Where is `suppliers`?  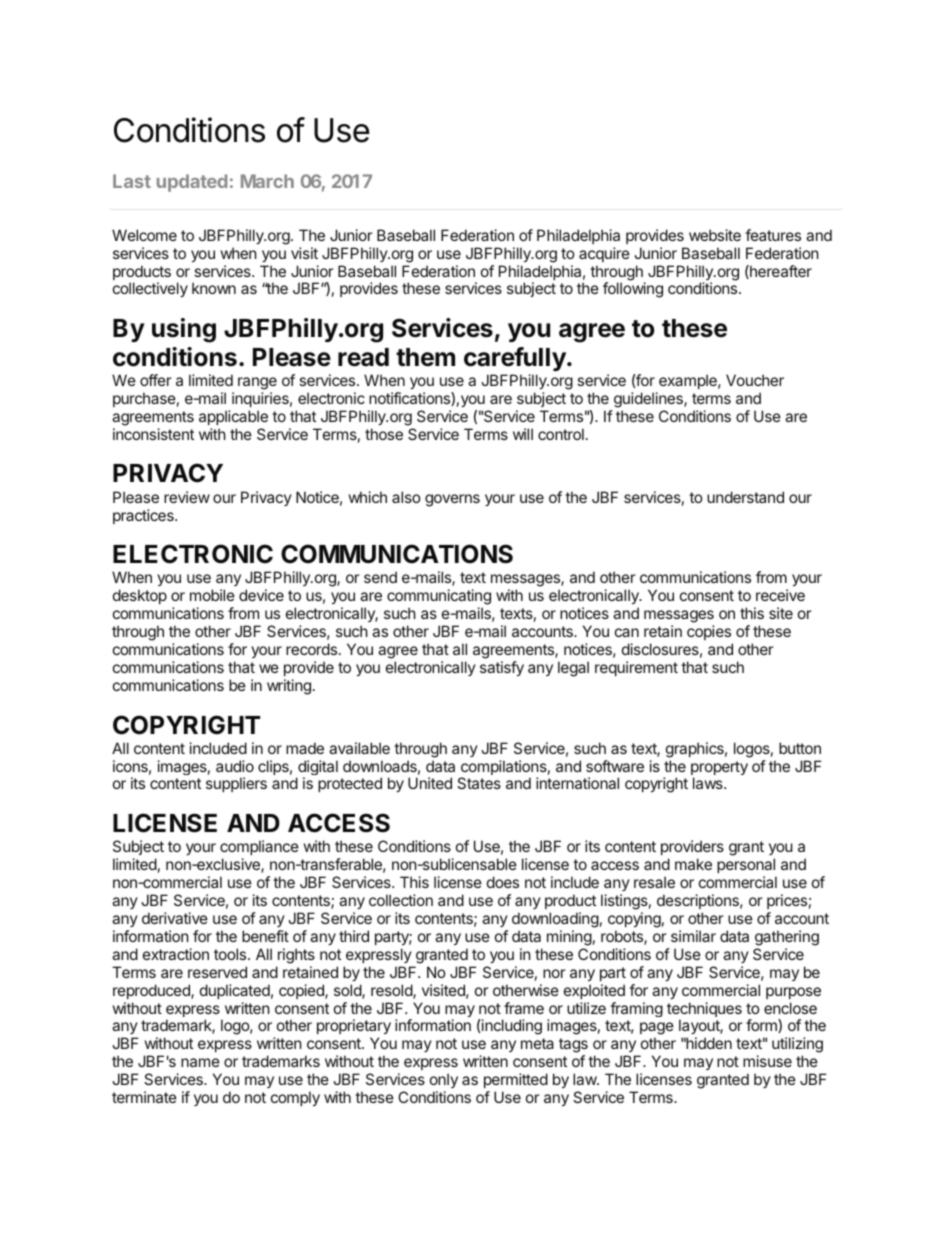
suppliers is located at coordinates (236, 784).
